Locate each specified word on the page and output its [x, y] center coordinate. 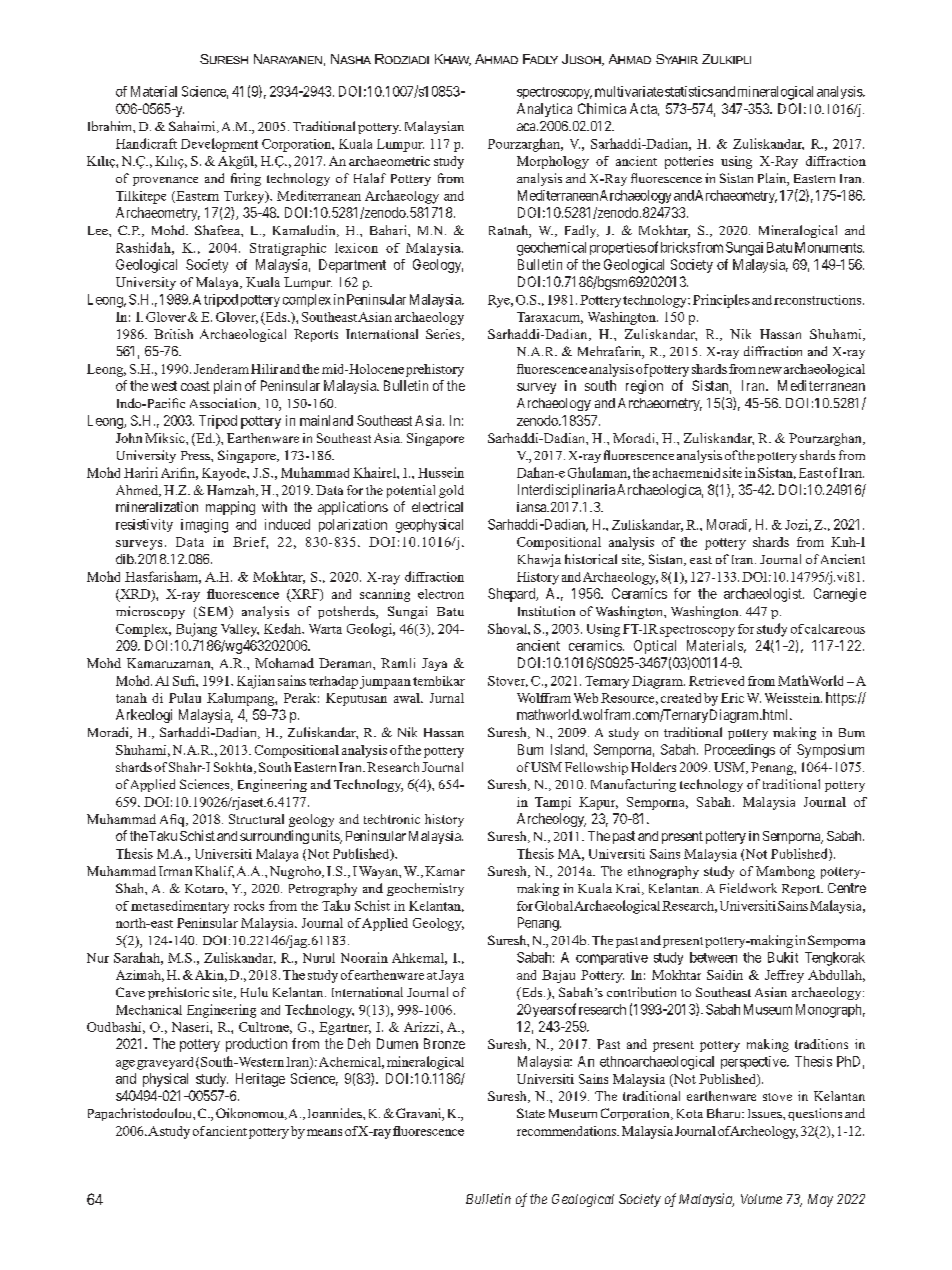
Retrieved [716, 681]
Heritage [260, 1080]
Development [219, 145]
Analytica [544, 110]
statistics [689, 91]
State [531, 1113]
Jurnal [447, 698]
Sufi [185, 680]
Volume [761, 1199]
